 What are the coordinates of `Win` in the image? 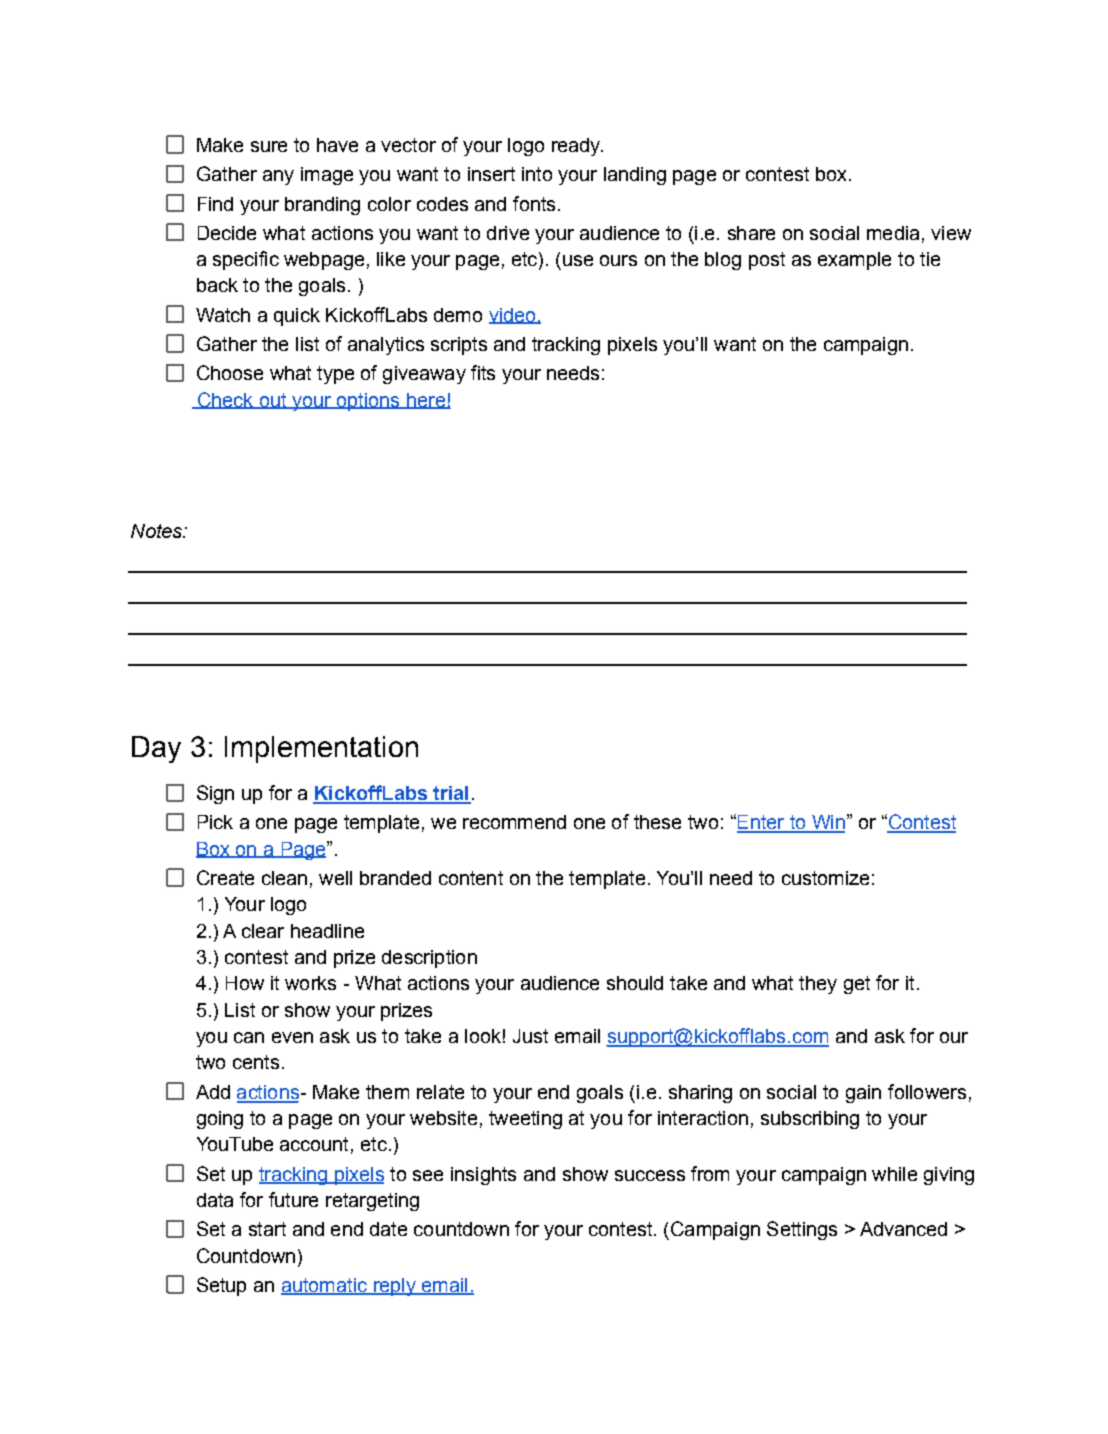 It's located at (827, 823).
